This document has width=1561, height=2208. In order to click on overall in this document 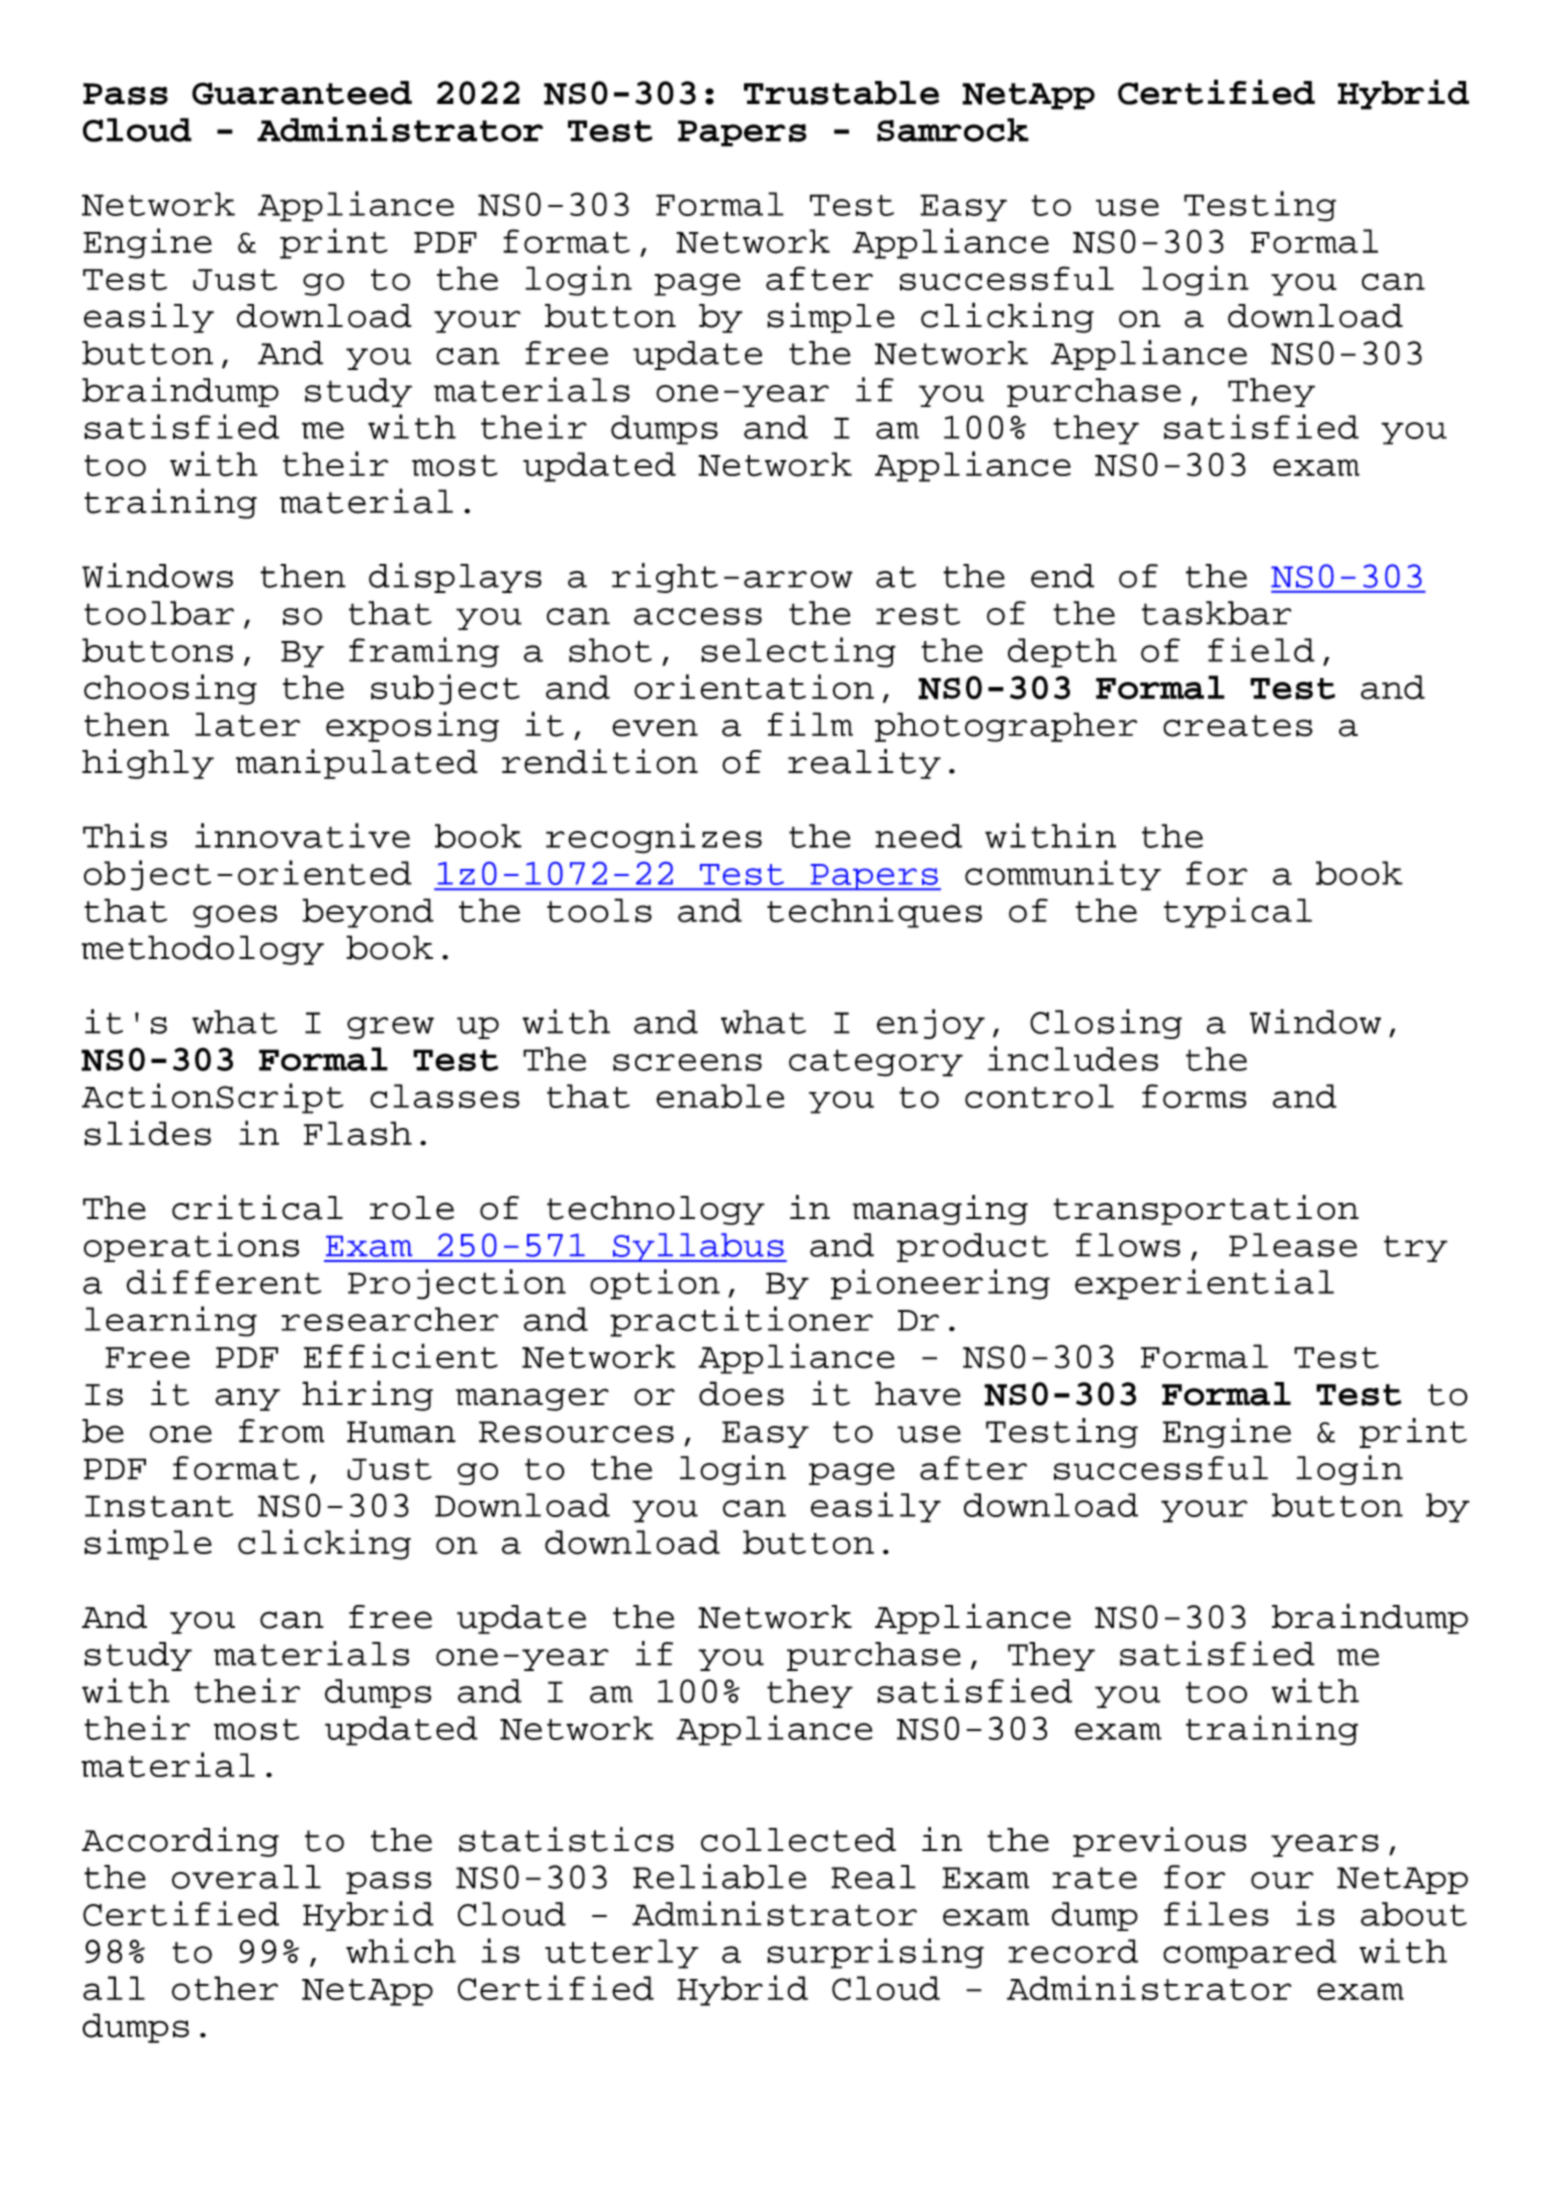, I will do `click(246, 1877)`.
